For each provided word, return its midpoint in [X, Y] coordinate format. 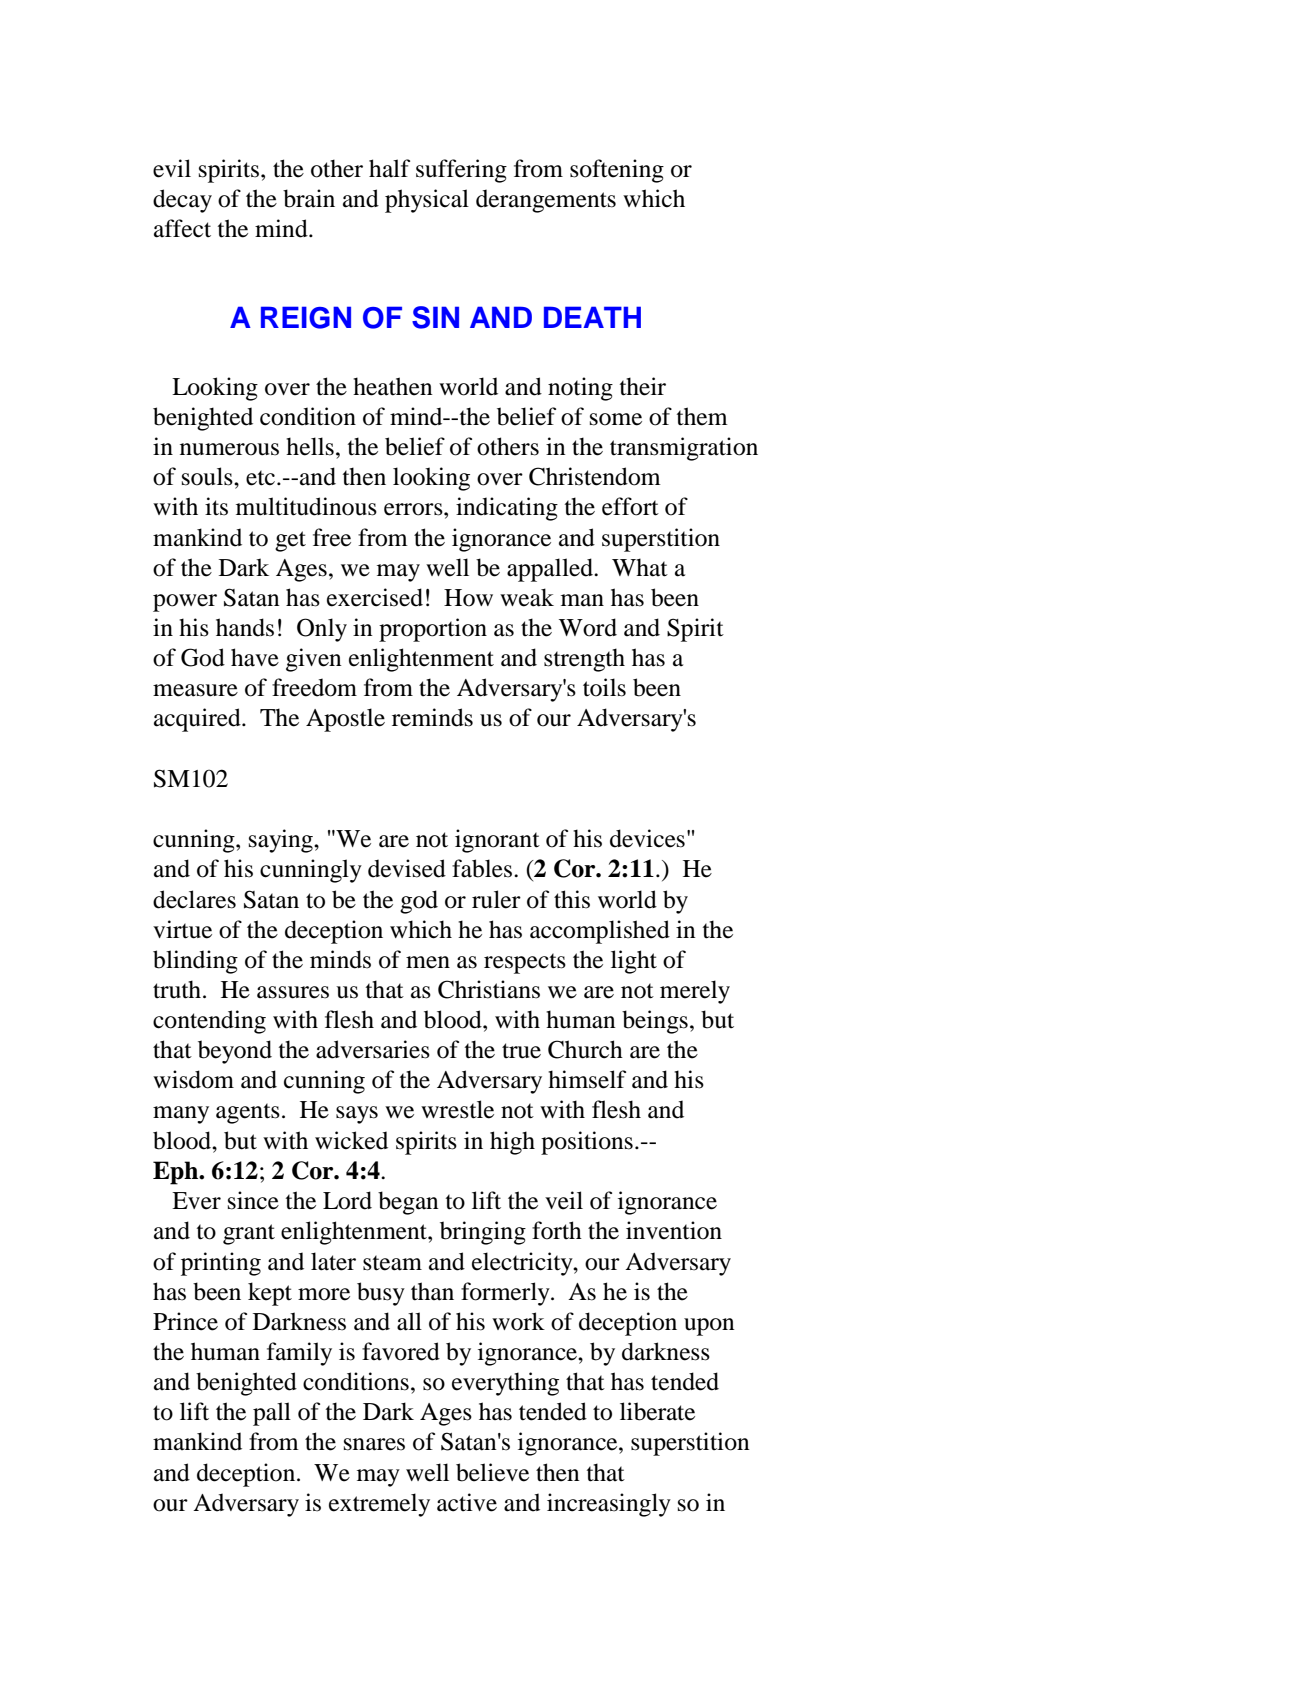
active [467, 1502]
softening [617, 171]
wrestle [457, 1109]
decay [182, 201]
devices [647, 838]
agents [248, 1113]
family [299, 1354]
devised [407, 868]
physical [427, 201]
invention [674, 1230]
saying [282, 841]
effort [630, 506]
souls [208, 476]
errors [414, 509]
